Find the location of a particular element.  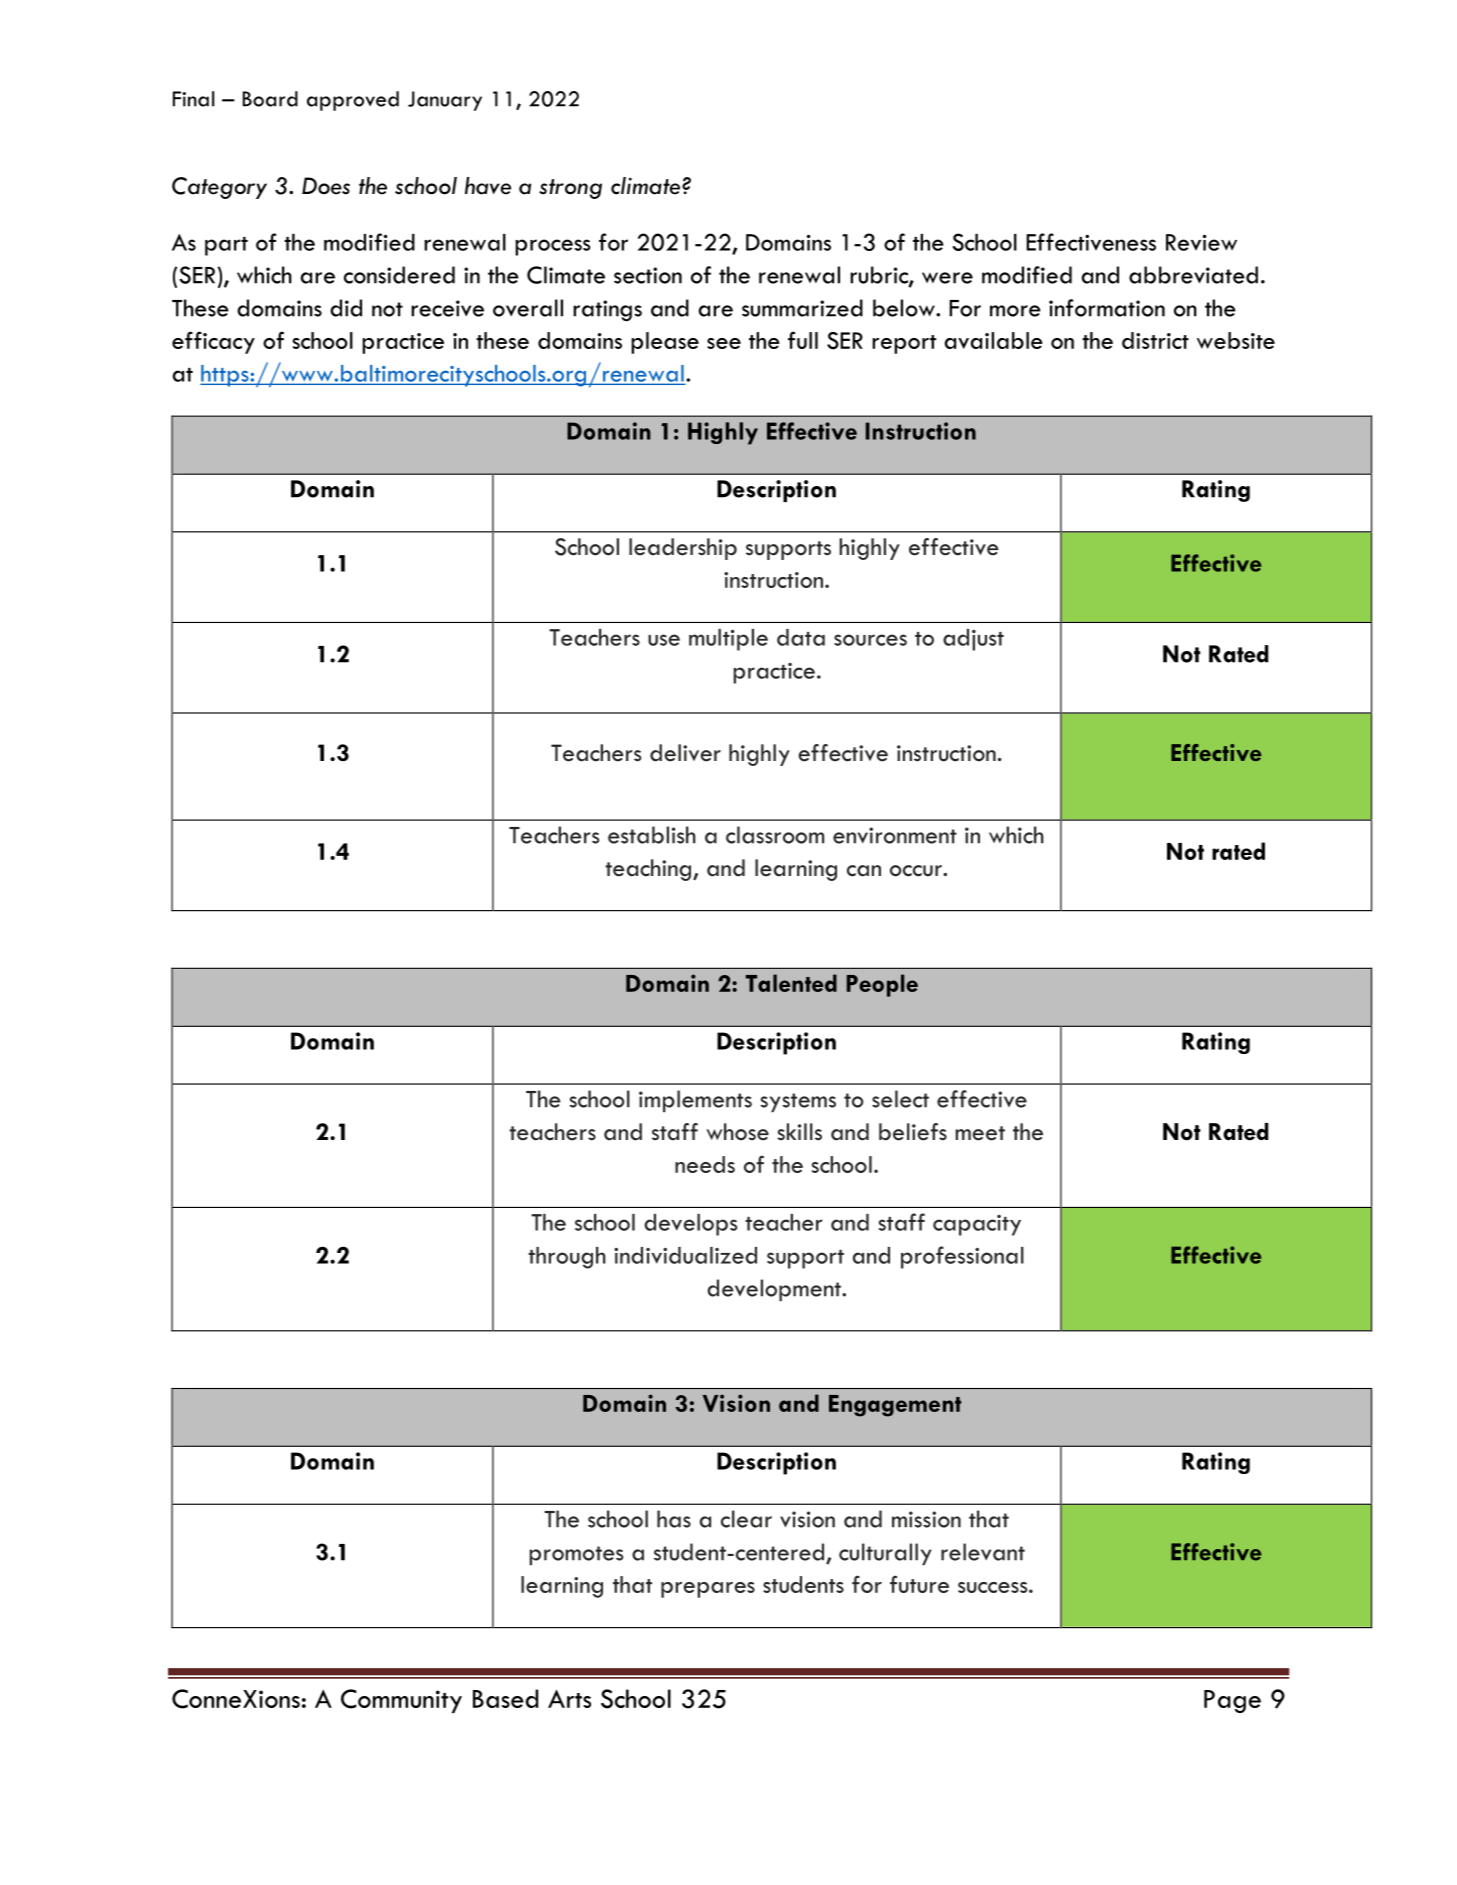

classroom is located at coordinates (775, 835).
